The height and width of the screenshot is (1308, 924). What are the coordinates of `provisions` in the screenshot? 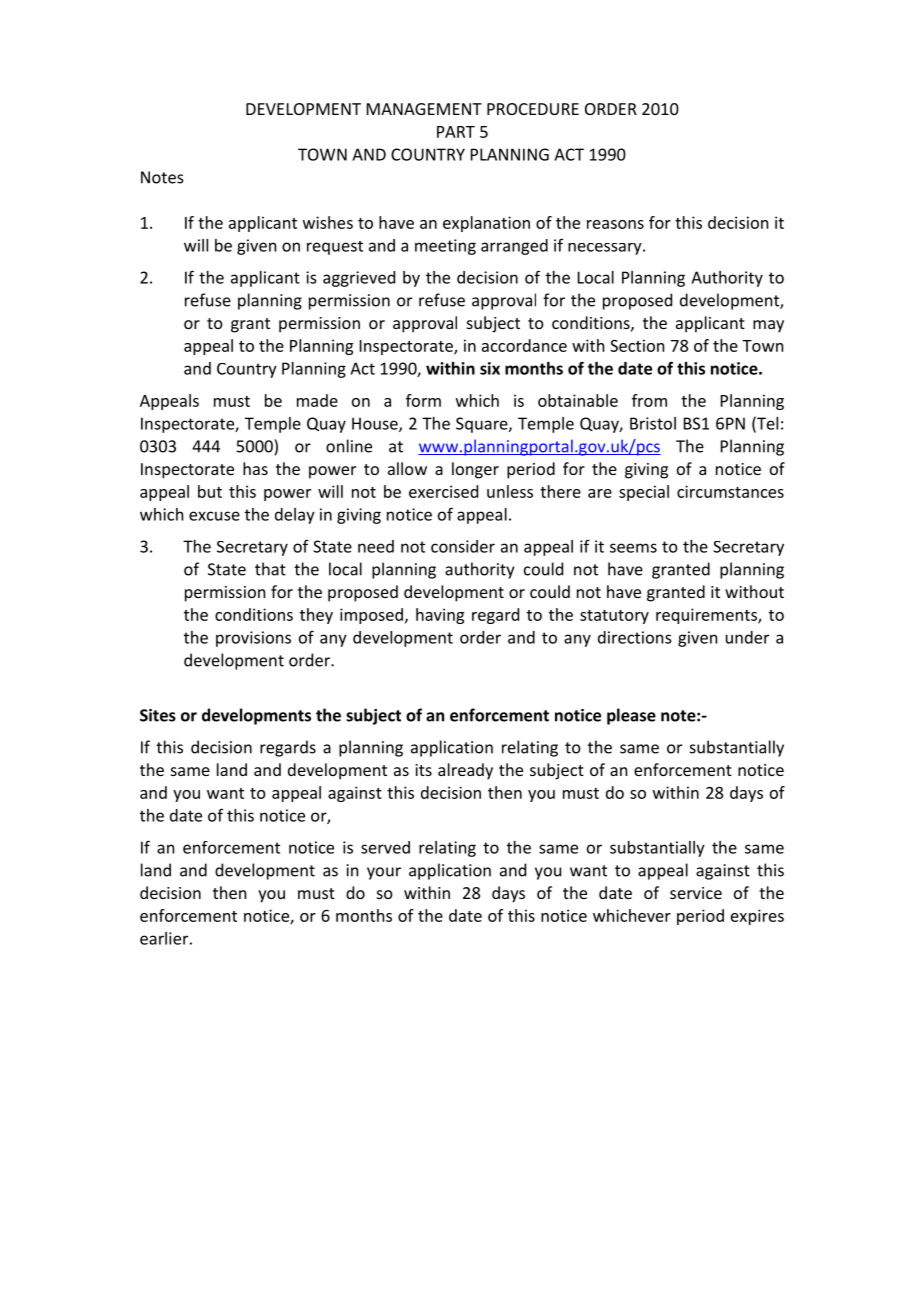 It's located at (253, 639).
